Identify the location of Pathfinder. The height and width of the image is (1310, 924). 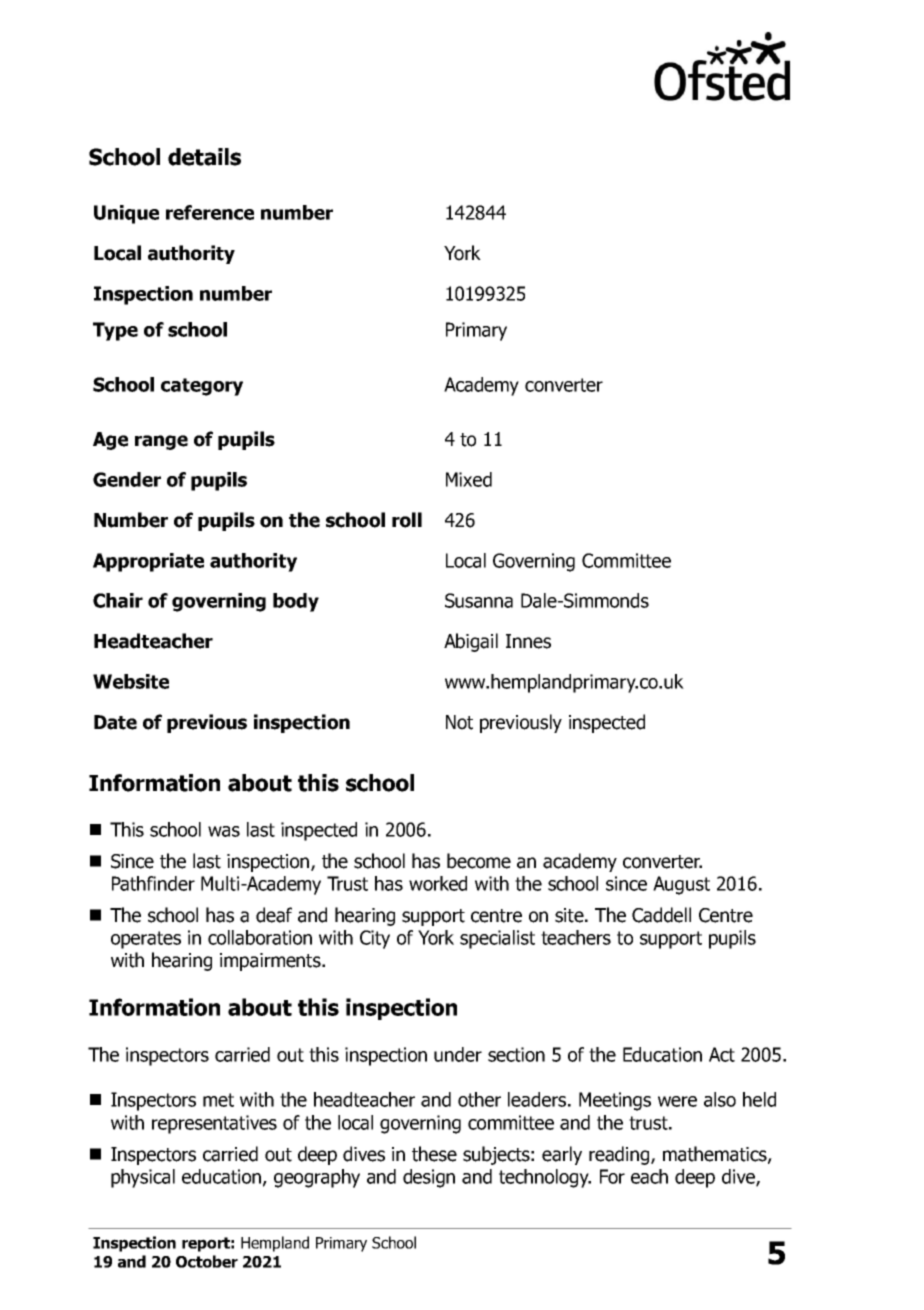
(153, 883).
